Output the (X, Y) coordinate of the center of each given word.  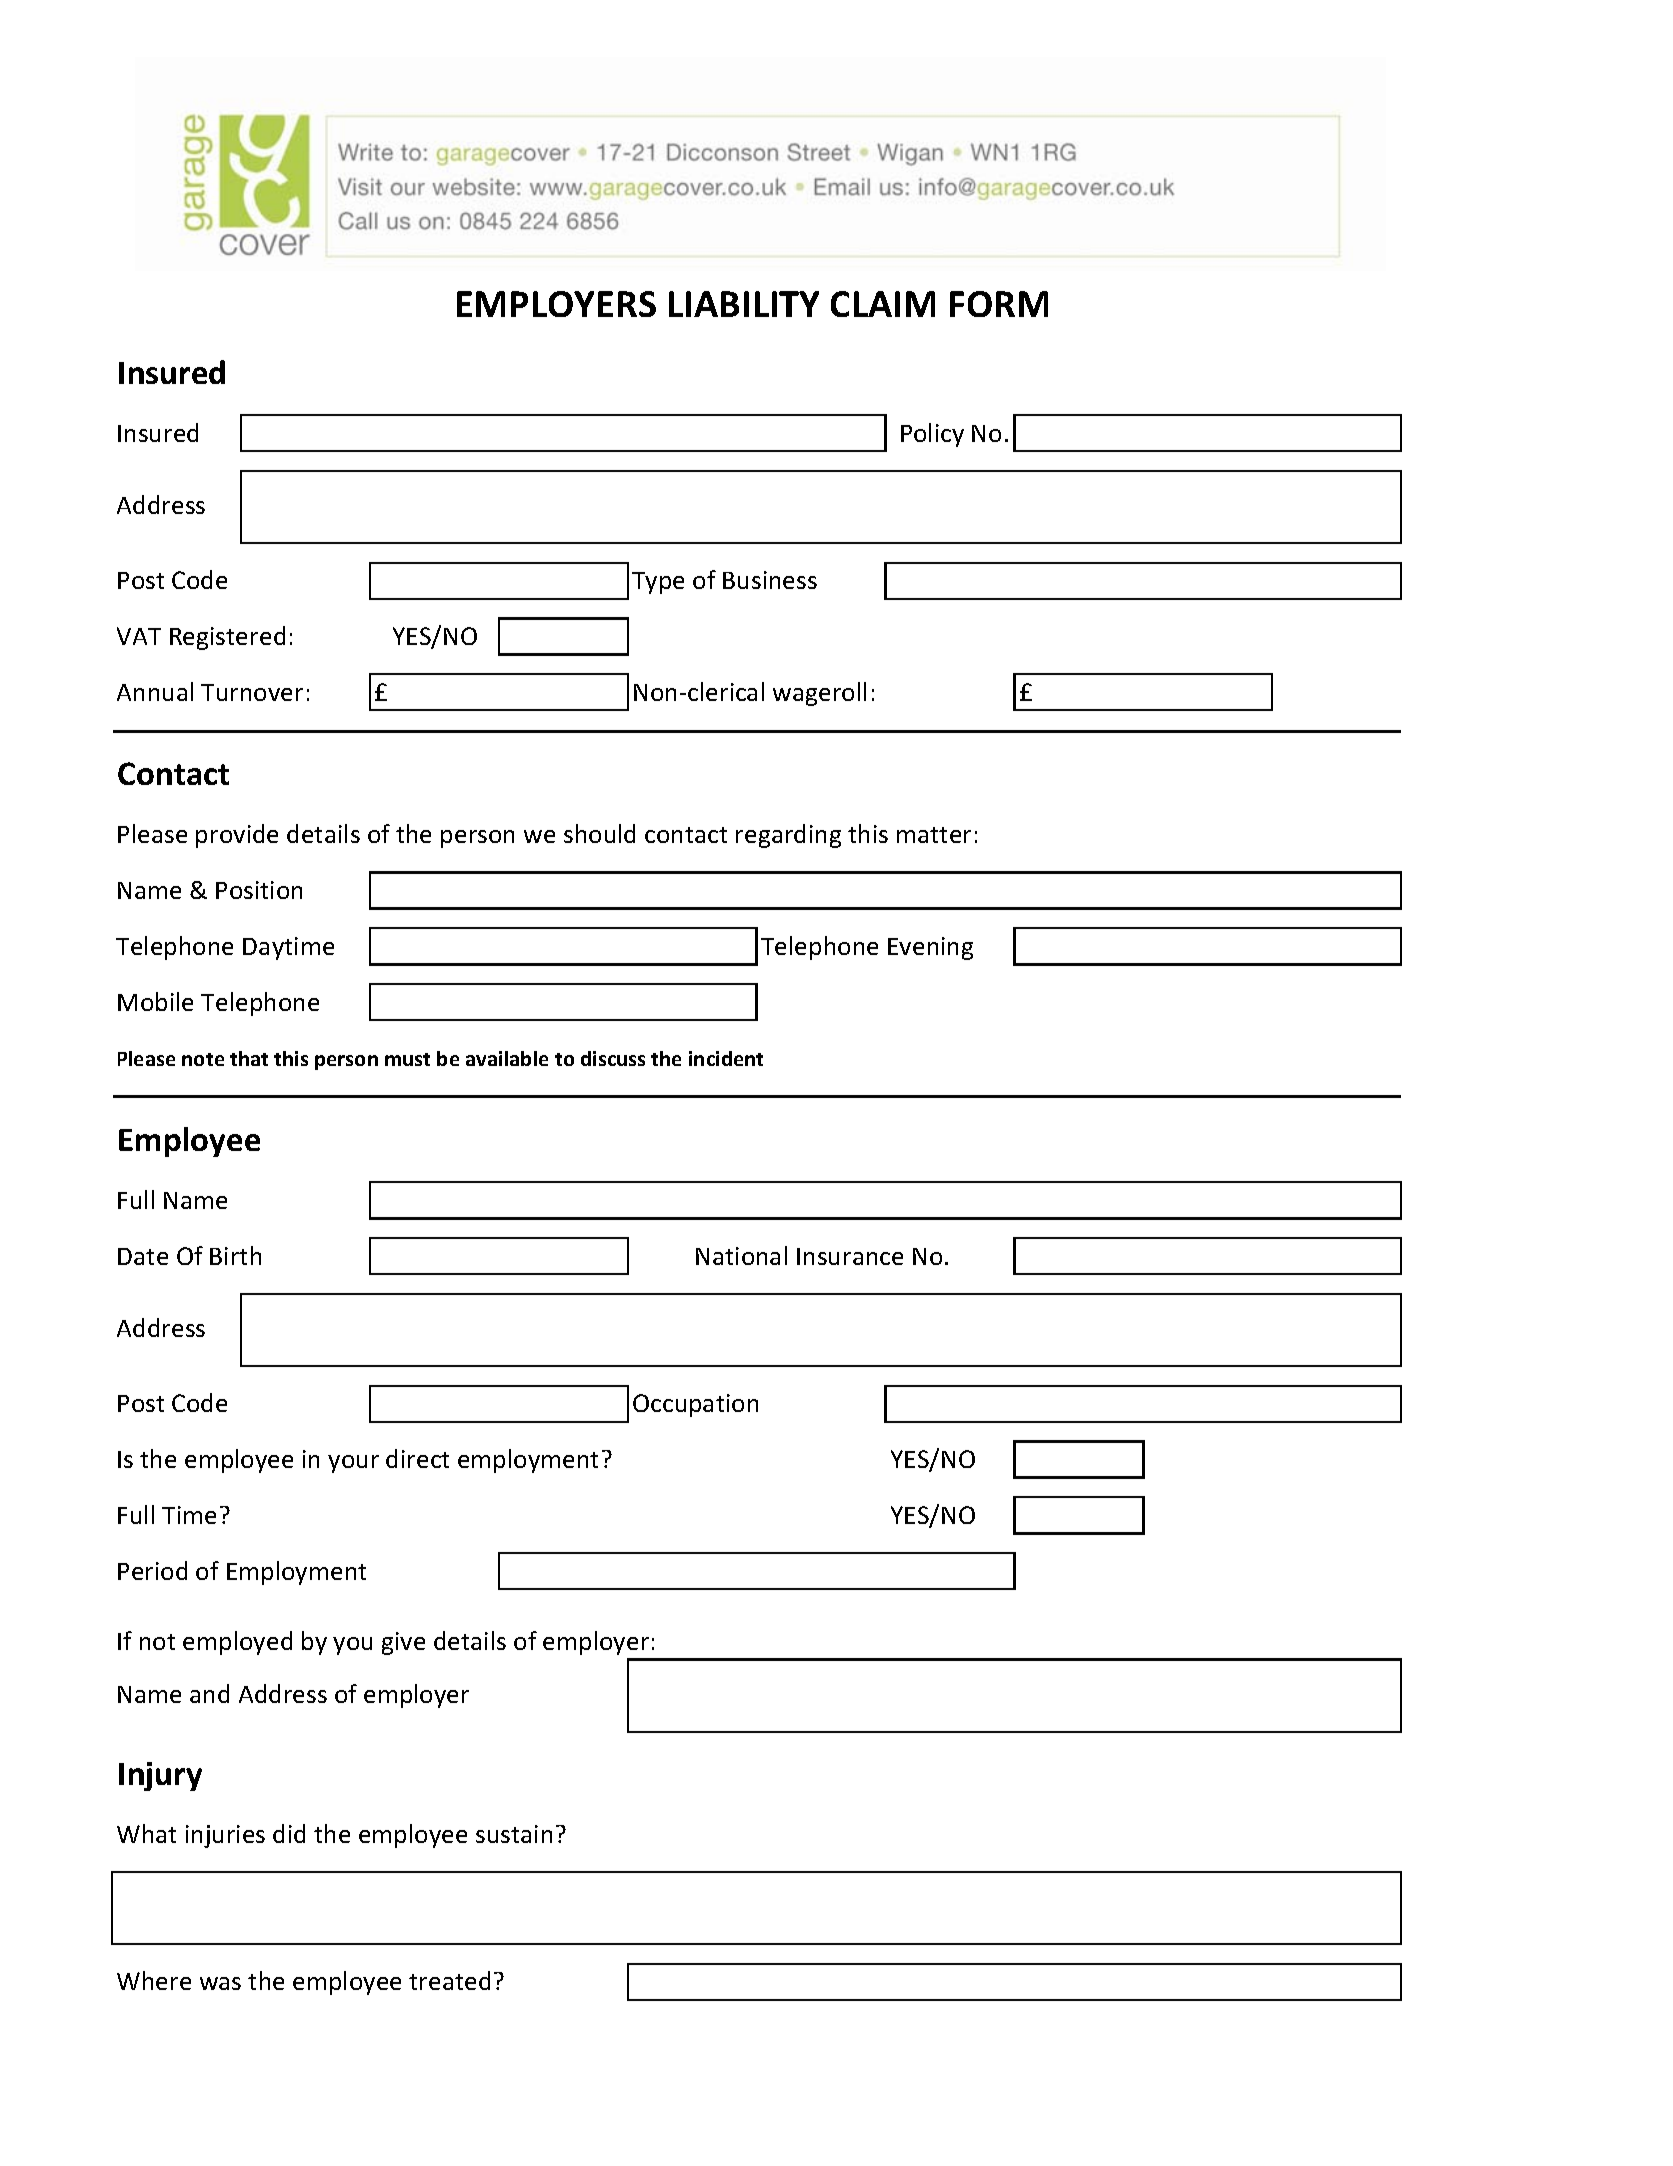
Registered (227, 638)
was (220, 1983)
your (353, 1464)
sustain (514, 1834)
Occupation (695, 1405)
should (599, 833)
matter (934, 835)
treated (449, 1980)
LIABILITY (744, 304)
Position (259, 890)
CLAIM (883, 304)
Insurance (850, 1256)
